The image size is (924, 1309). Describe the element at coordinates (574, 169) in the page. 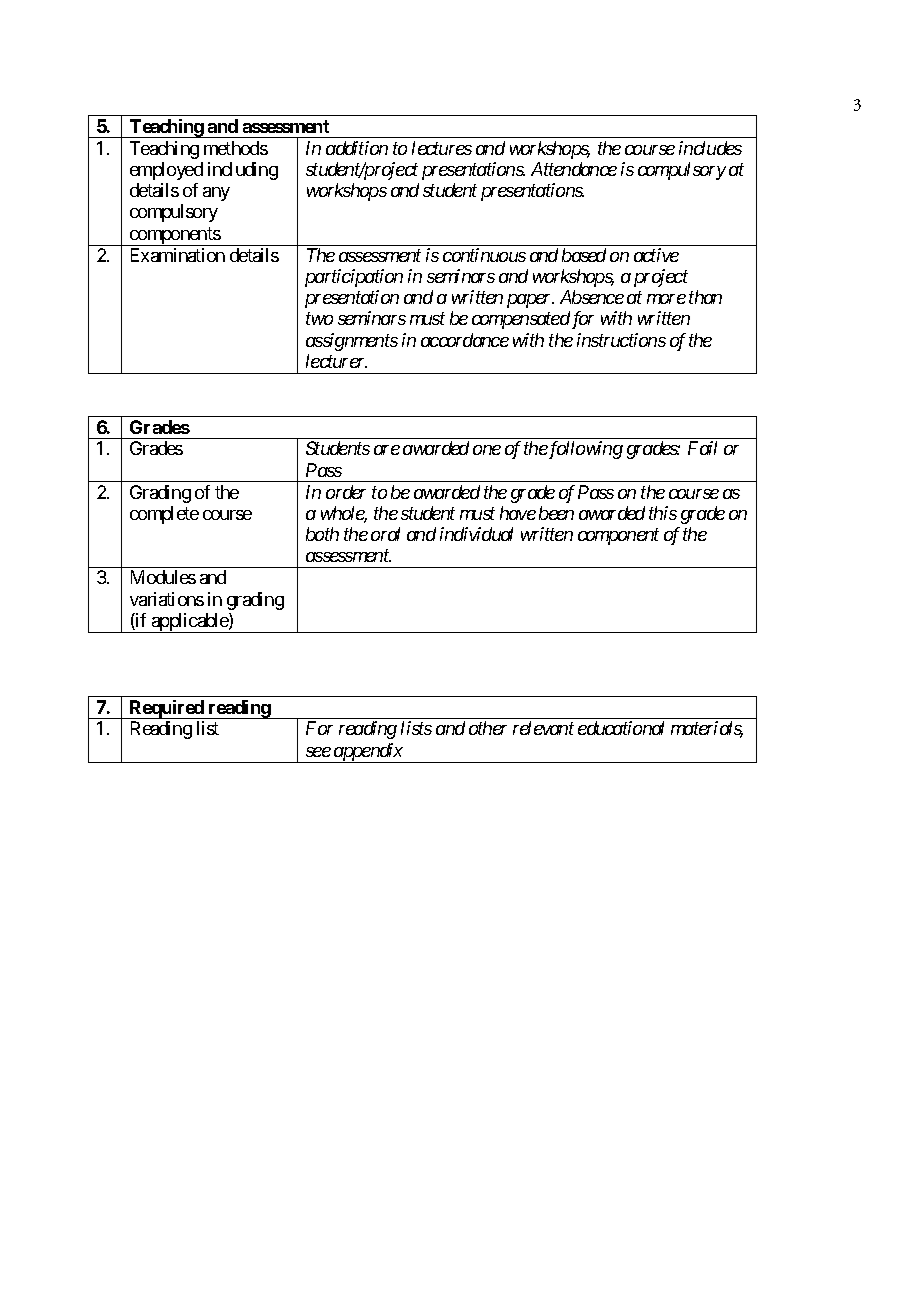

I see `Attendance` at that location.
